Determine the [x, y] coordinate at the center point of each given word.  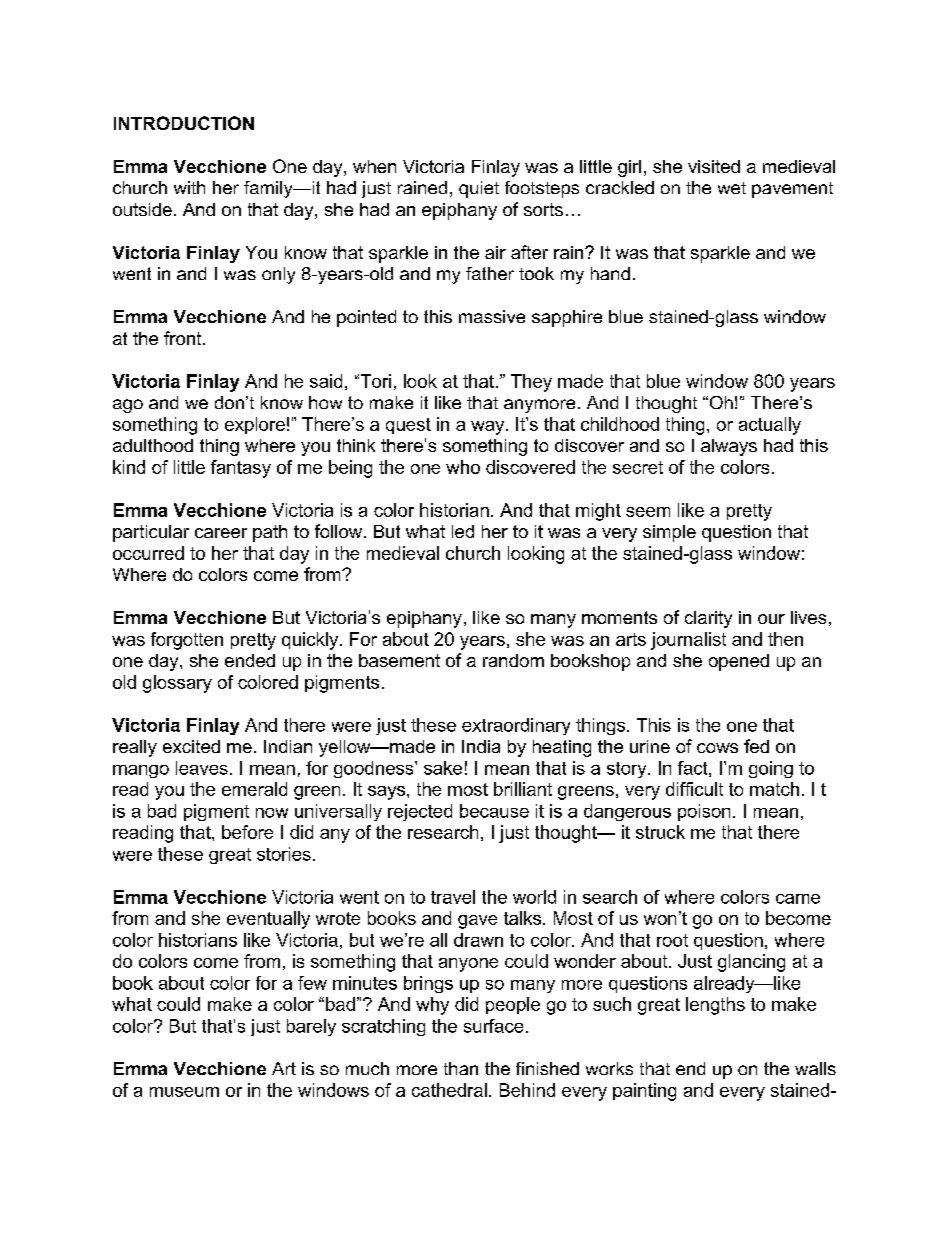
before [247, 832]
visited [714, 166]
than [461, 1068]
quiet [479, 189]
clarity [708, 619]
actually [770, 426]
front [184, 338]
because [494, 811]
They [531, 383]
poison [704, 812]
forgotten [187, 641]
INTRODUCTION [184, 123]
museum [184, 1092]
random [513, 660]
